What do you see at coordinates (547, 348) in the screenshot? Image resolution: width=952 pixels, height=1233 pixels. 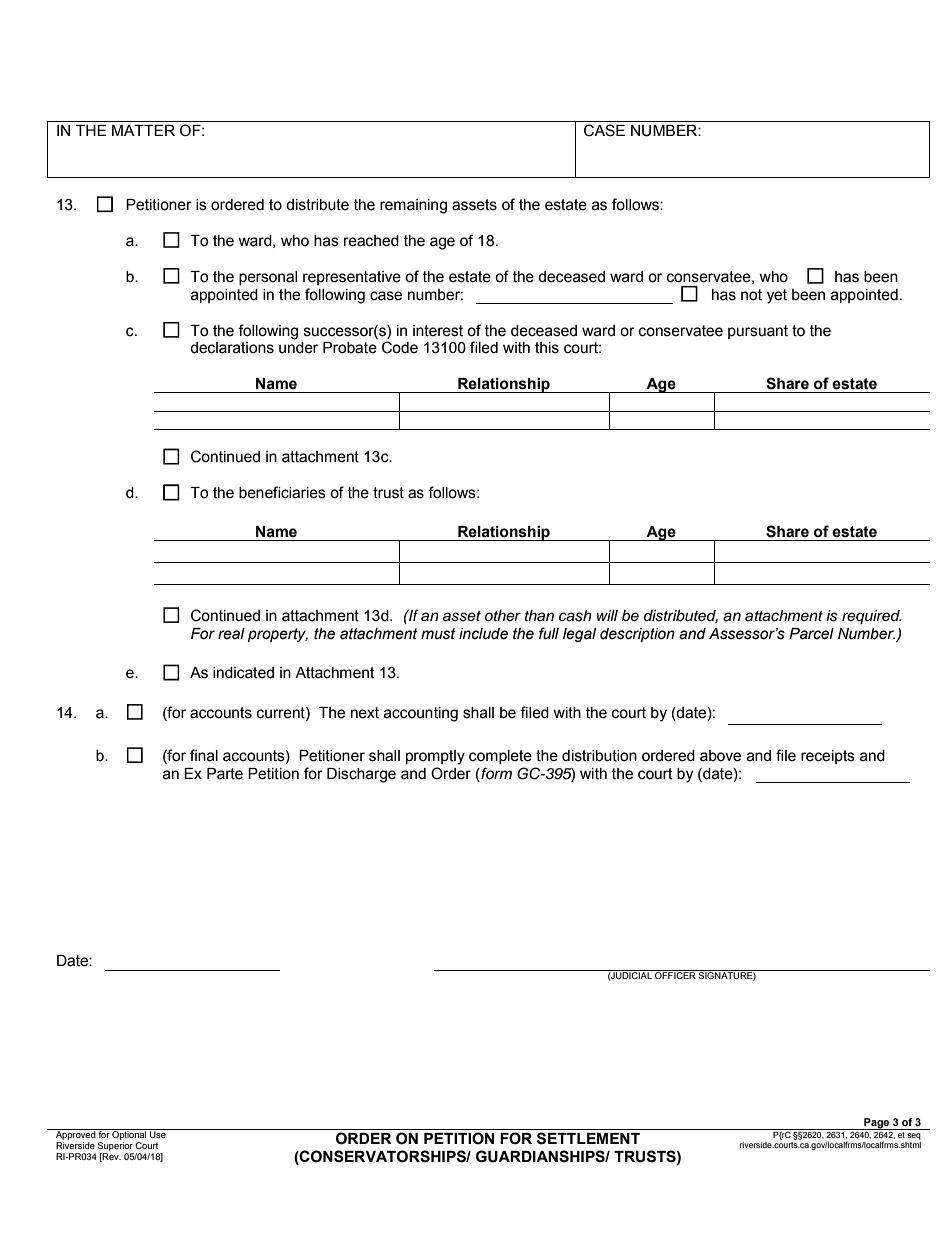 I see `this` at bounding box center [547, 348].
